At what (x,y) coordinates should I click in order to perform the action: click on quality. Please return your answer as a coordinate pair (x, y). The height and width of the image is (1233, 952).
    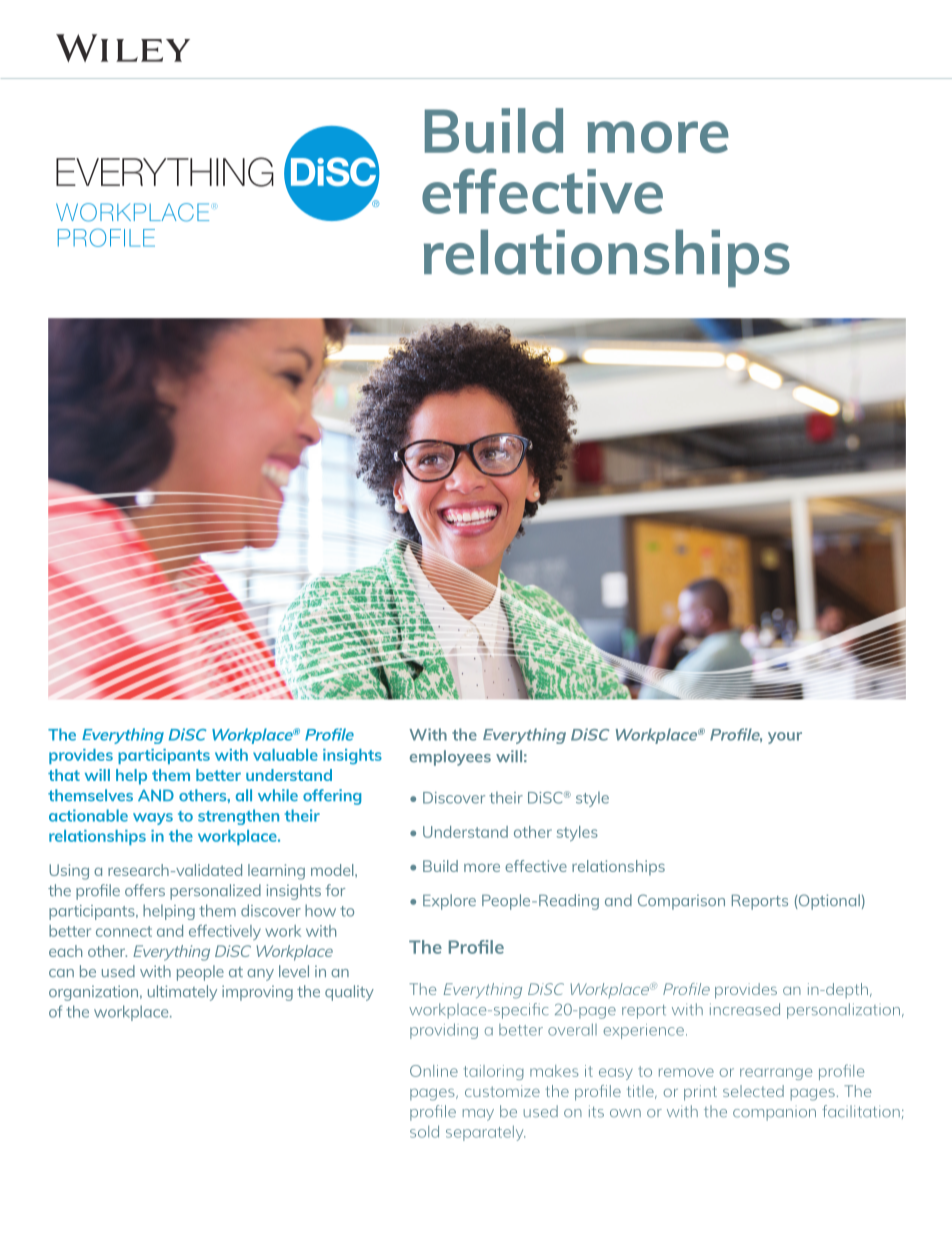
    Looking at the image, I should click on (349, 993).
